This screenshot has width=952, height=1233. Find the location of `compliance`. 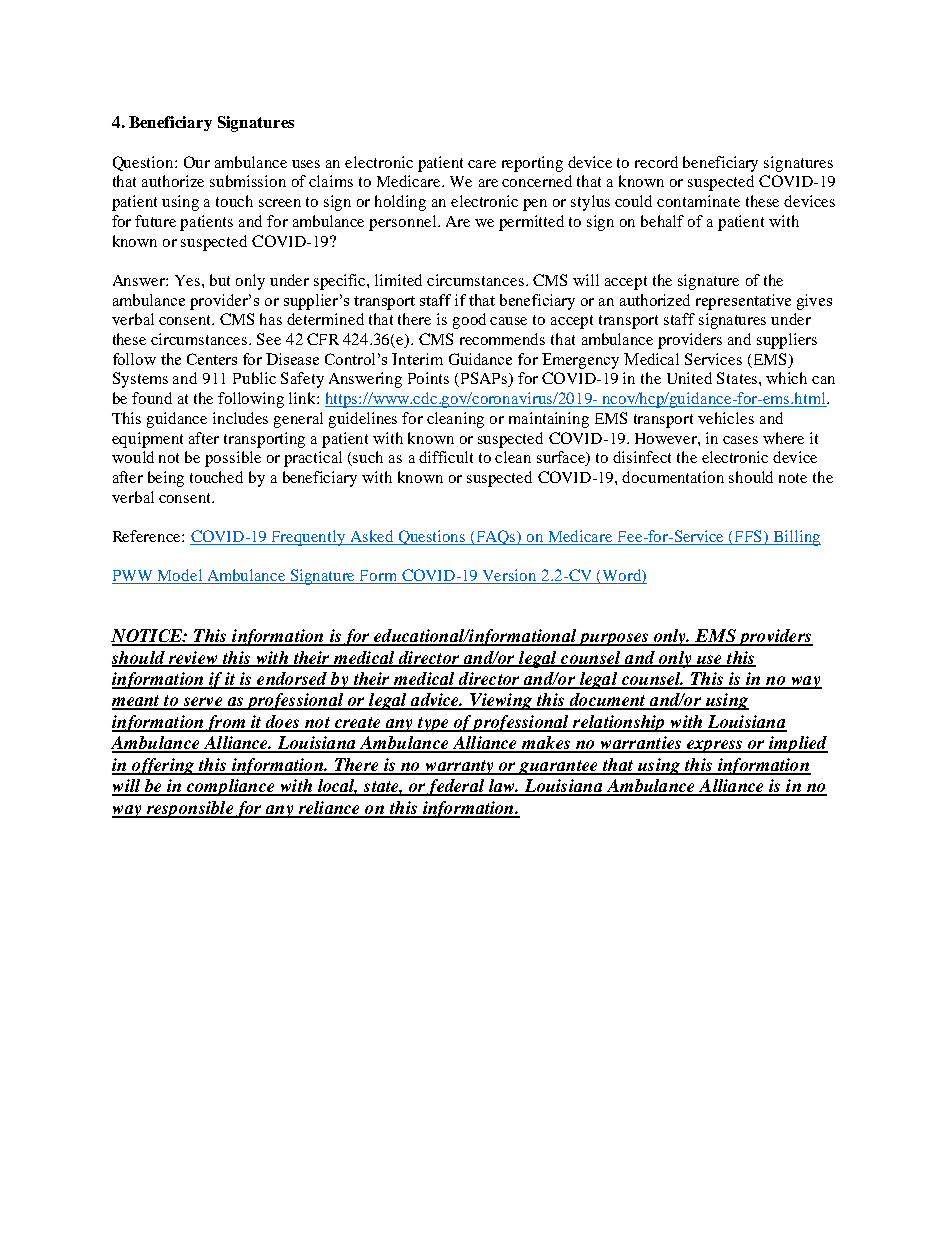

compliance is located at coordinates (231, 787).
